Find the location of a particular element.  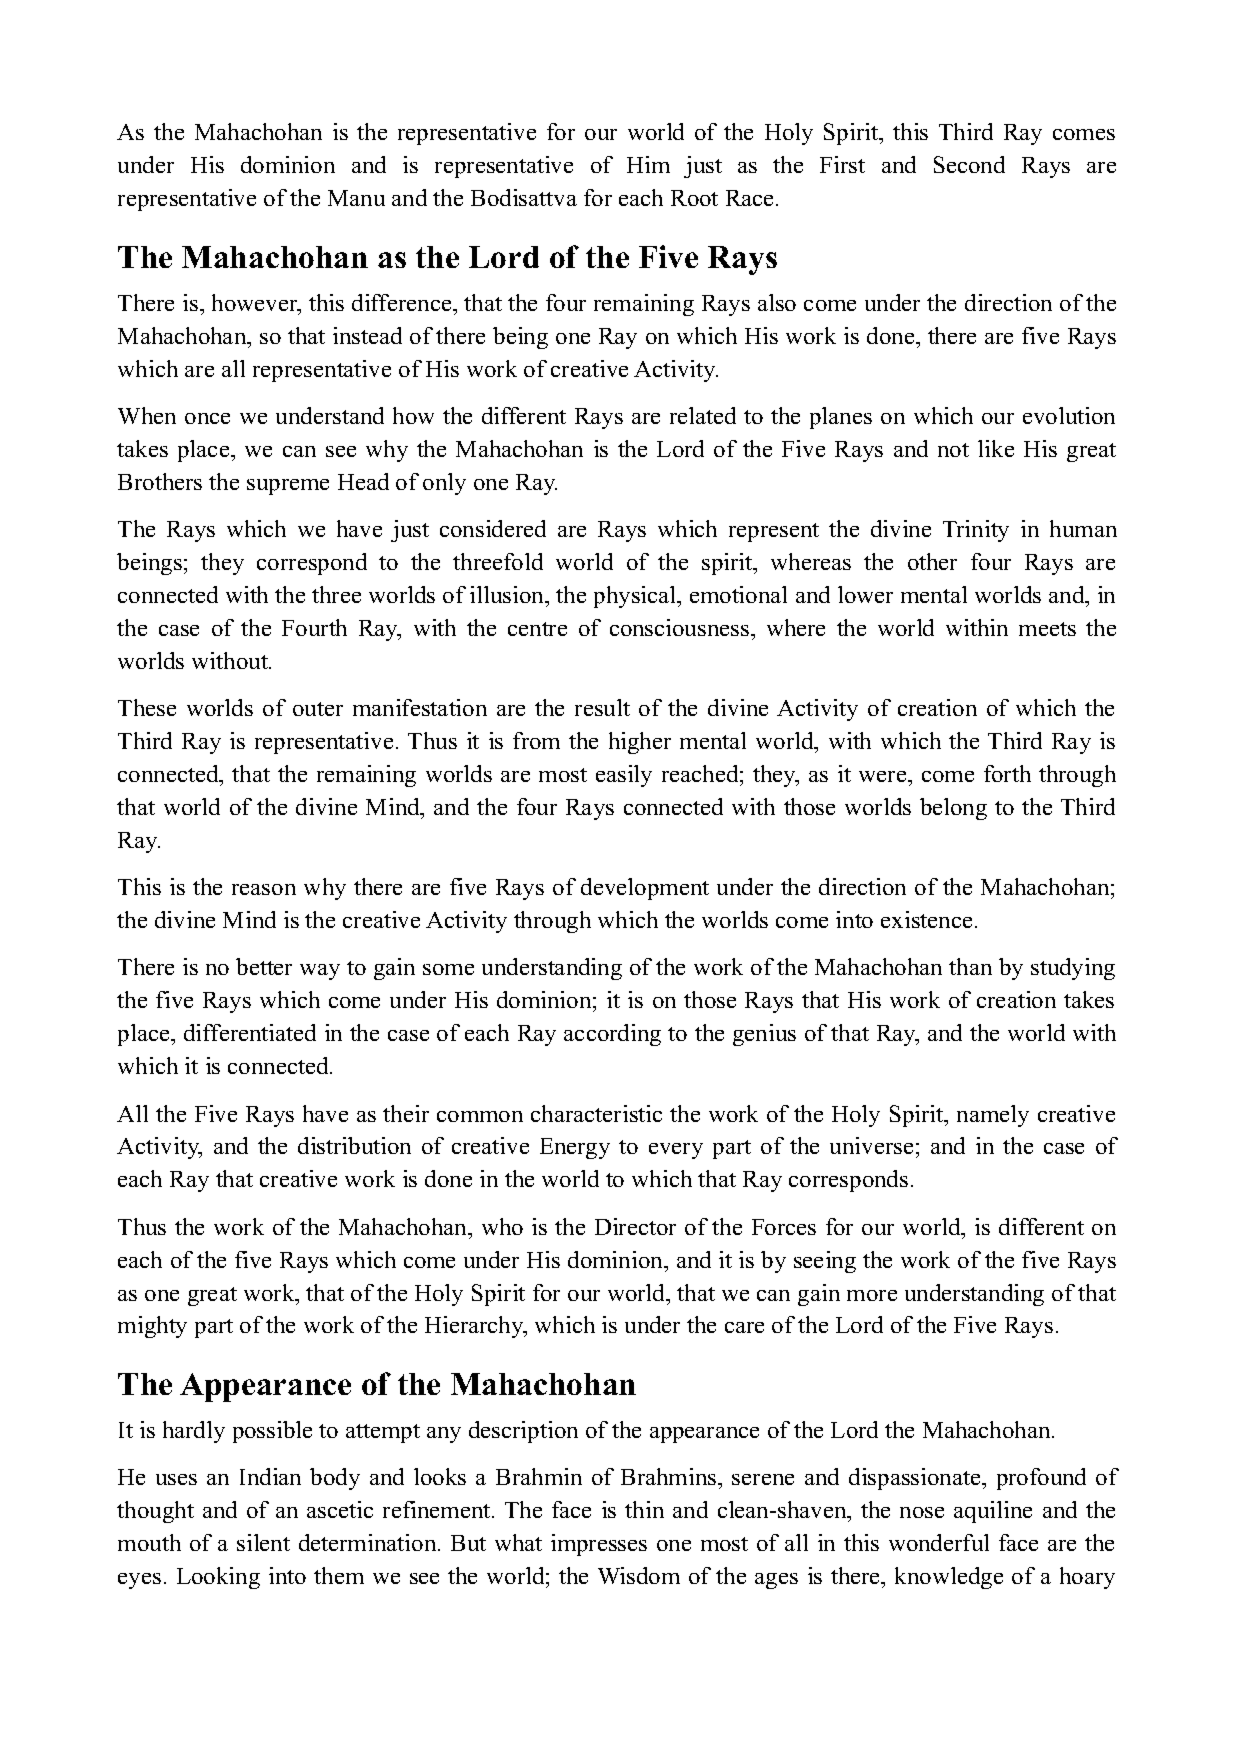

impresses is located at coordinates (599, 1545).
